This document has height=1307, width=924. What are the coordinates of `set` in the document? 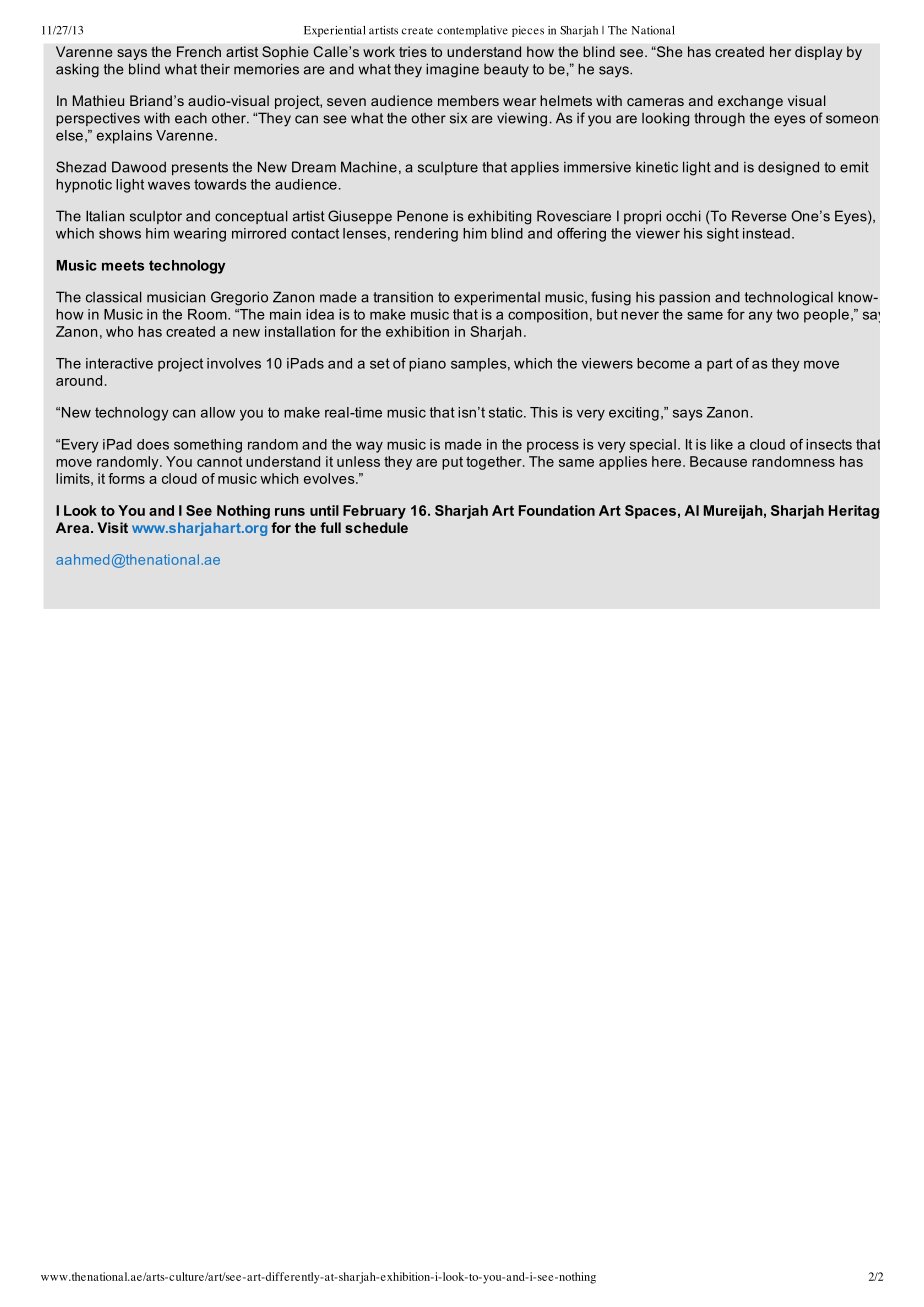 It's located at (380, 363).
